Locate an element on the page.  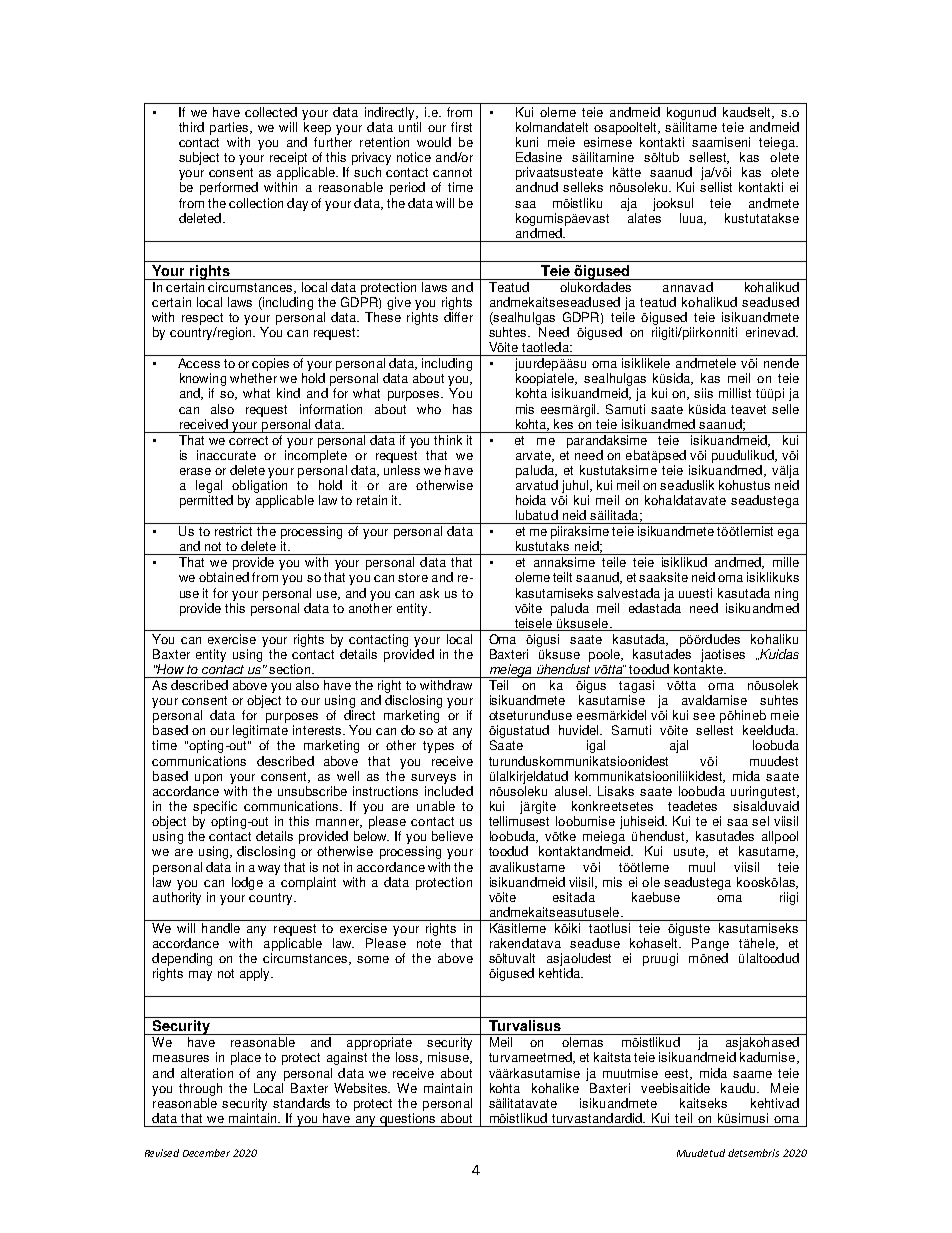
first is located at coordinates (461, 127).
